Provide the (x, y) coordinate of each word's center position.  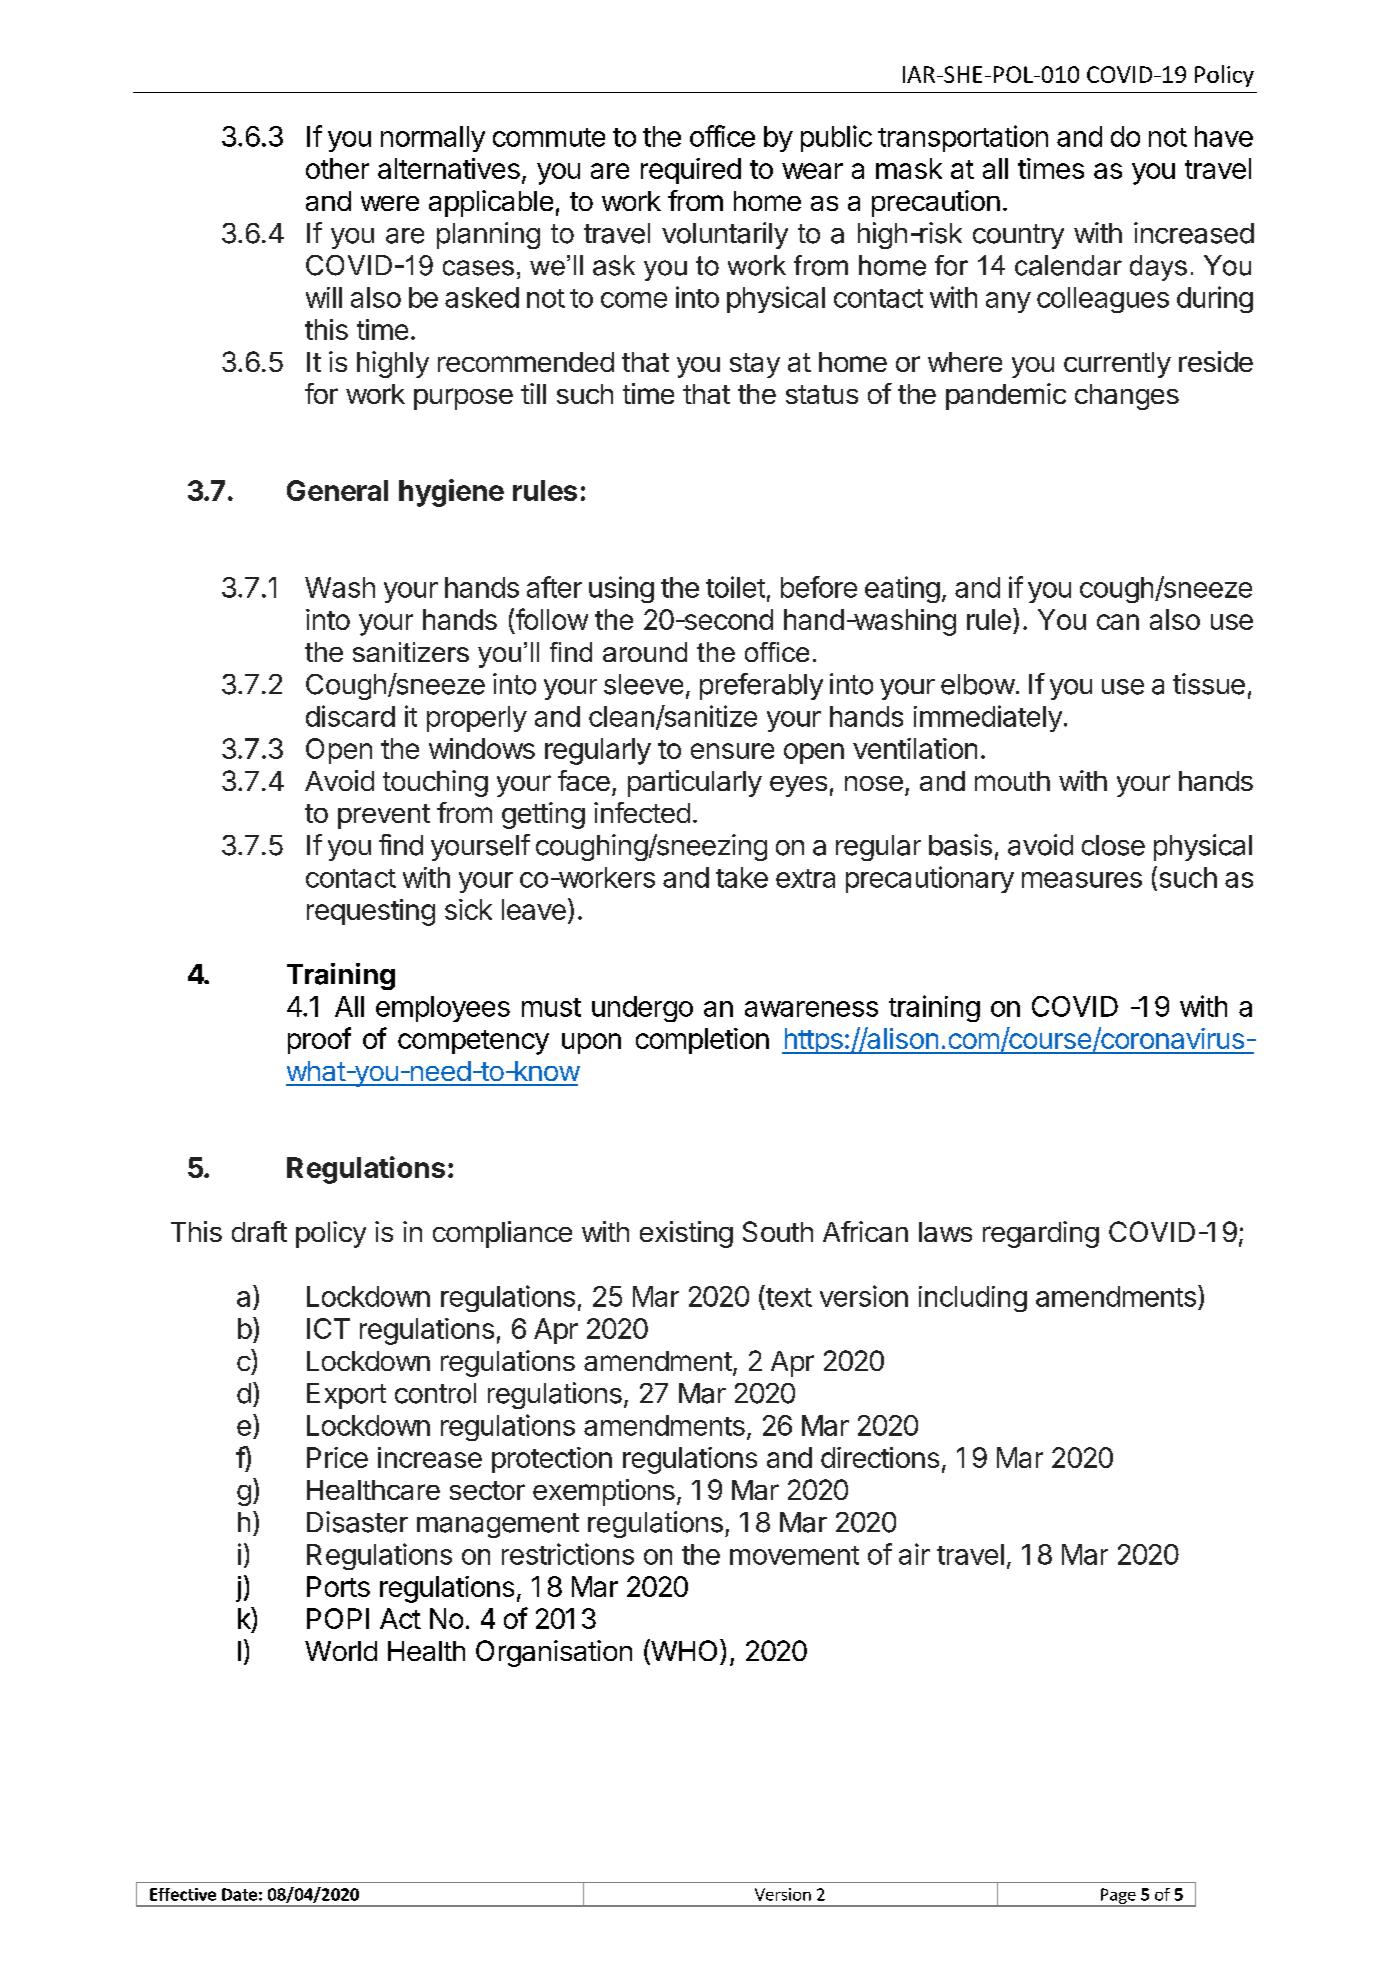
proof (319, 1040)
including (973, 1299)
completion (702, 1041)
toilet (735, 587)
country (1018, 236)
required (691, 171)
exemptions (604, 1492)
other (337, 168)
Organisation (554, 1653)
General (337, 490)
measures (1082, 880)
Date (239, 1894)
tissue (1209, 684)
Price (337, 1457)
